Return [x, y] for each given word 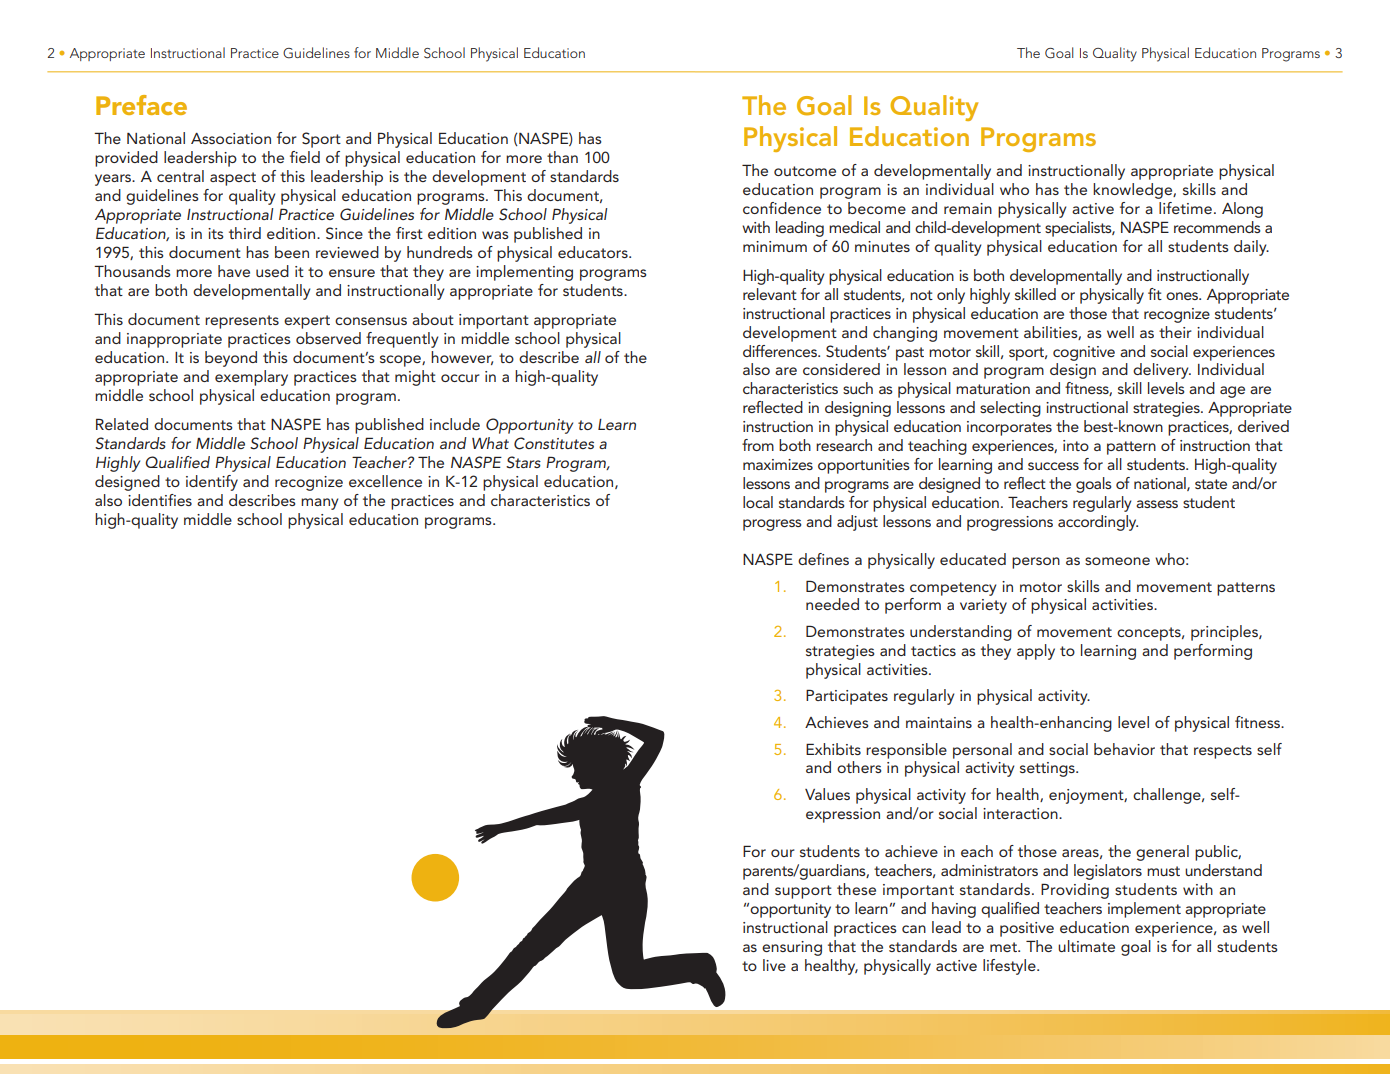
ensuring [792, 948]
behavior [1124, 749]
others [859, 767]
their [1175, 332]
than [562, 157]
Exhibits [833, 749]
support [803, 892]
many [319, 504]
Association [231, 138]
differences [781, 351]
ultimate [1086, 946]
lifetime [1185, 208]
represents [242, 322]
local [758, 502]
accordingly [1098, 523]
